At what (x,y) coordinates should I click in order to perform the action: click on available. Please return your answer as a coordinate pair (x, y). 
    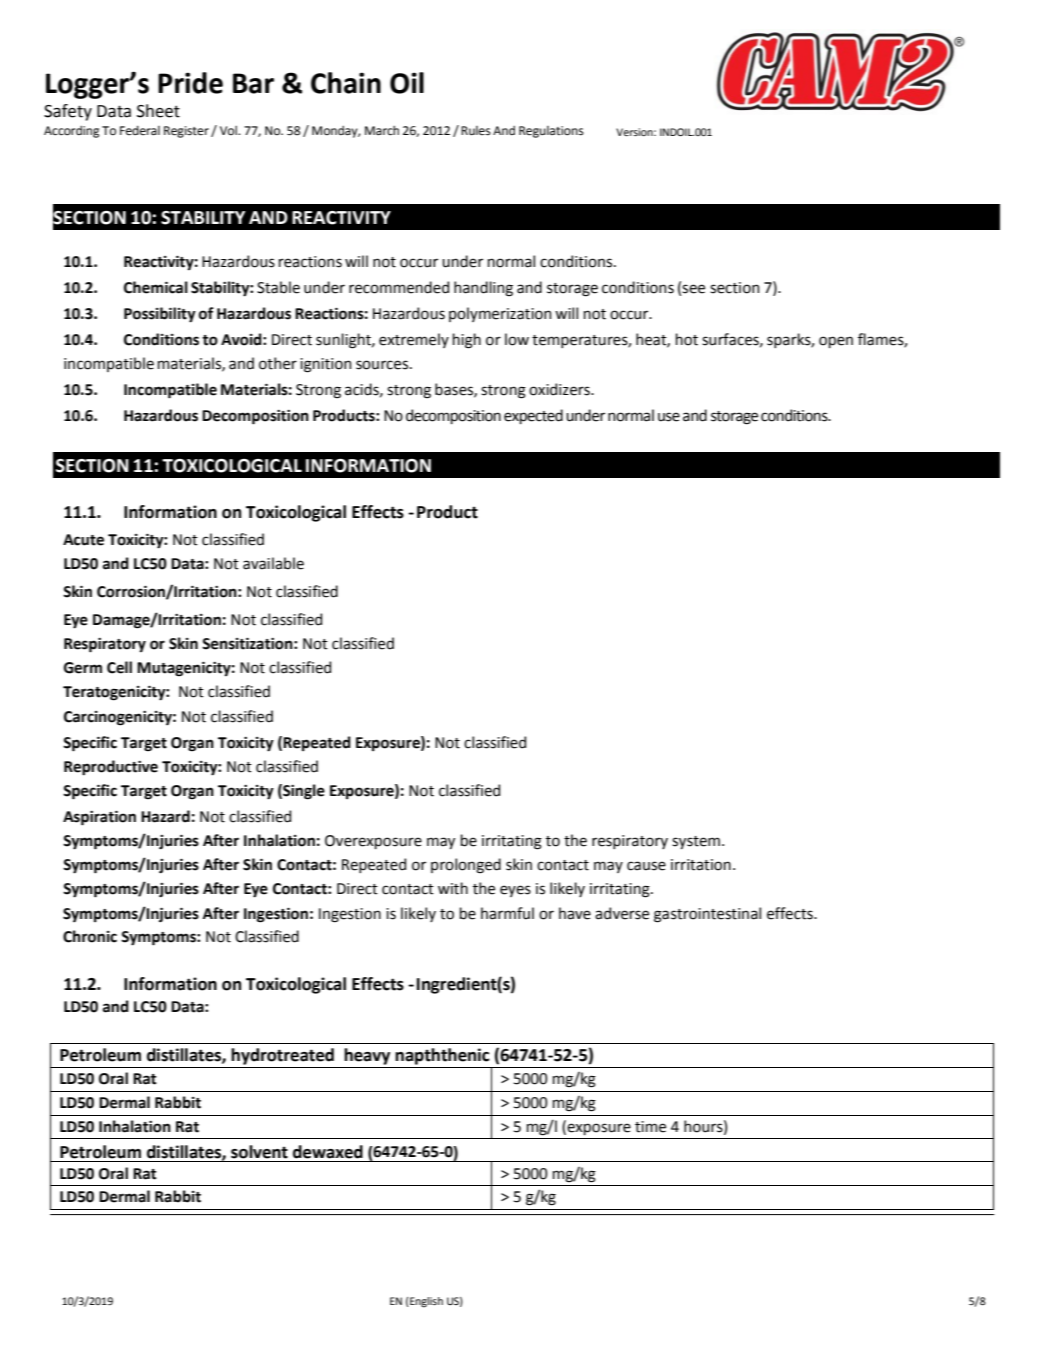
    Looking at the image, I should click on (273, 563).
